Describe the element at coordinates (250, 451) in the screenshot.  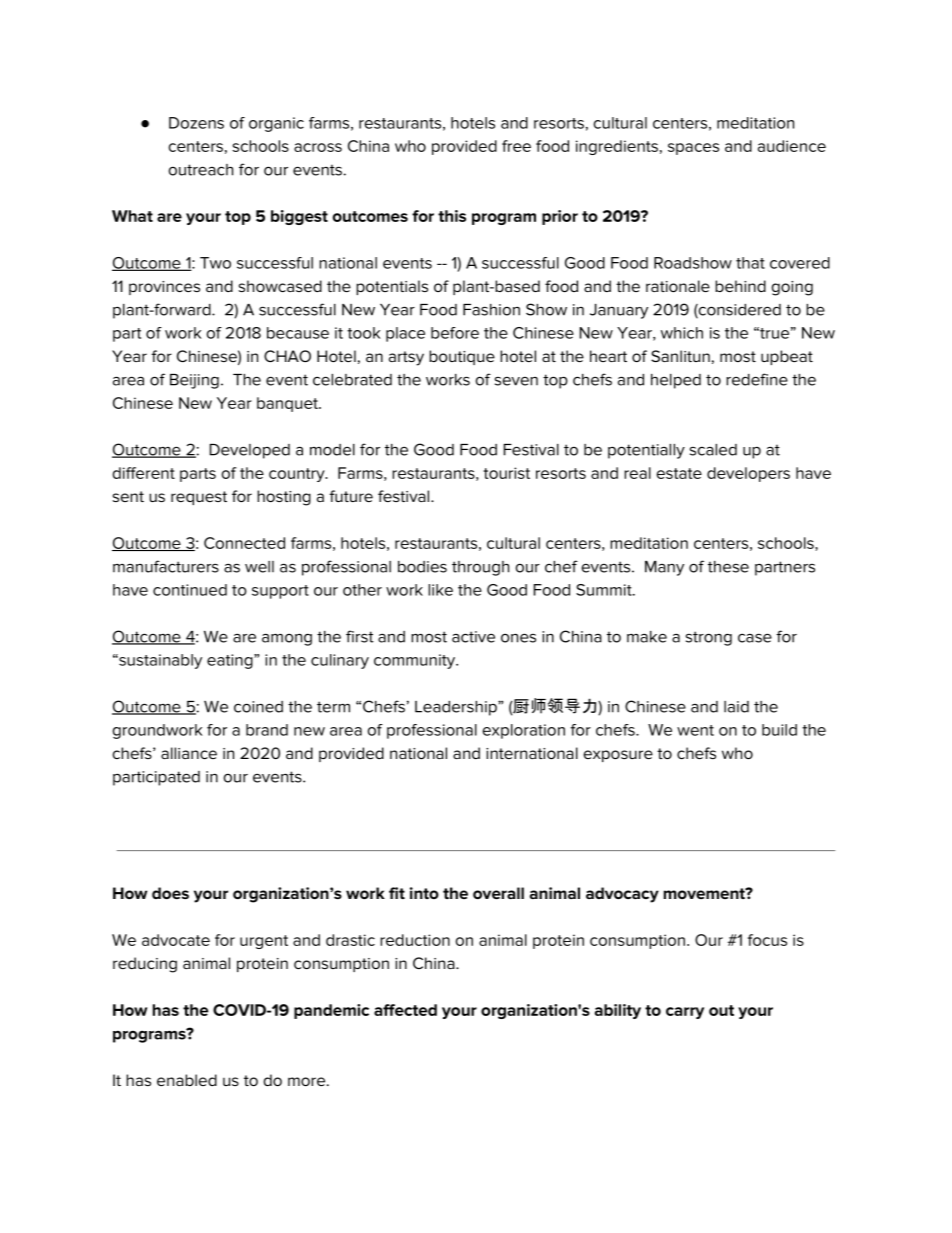
I see `Developed` at that location.
